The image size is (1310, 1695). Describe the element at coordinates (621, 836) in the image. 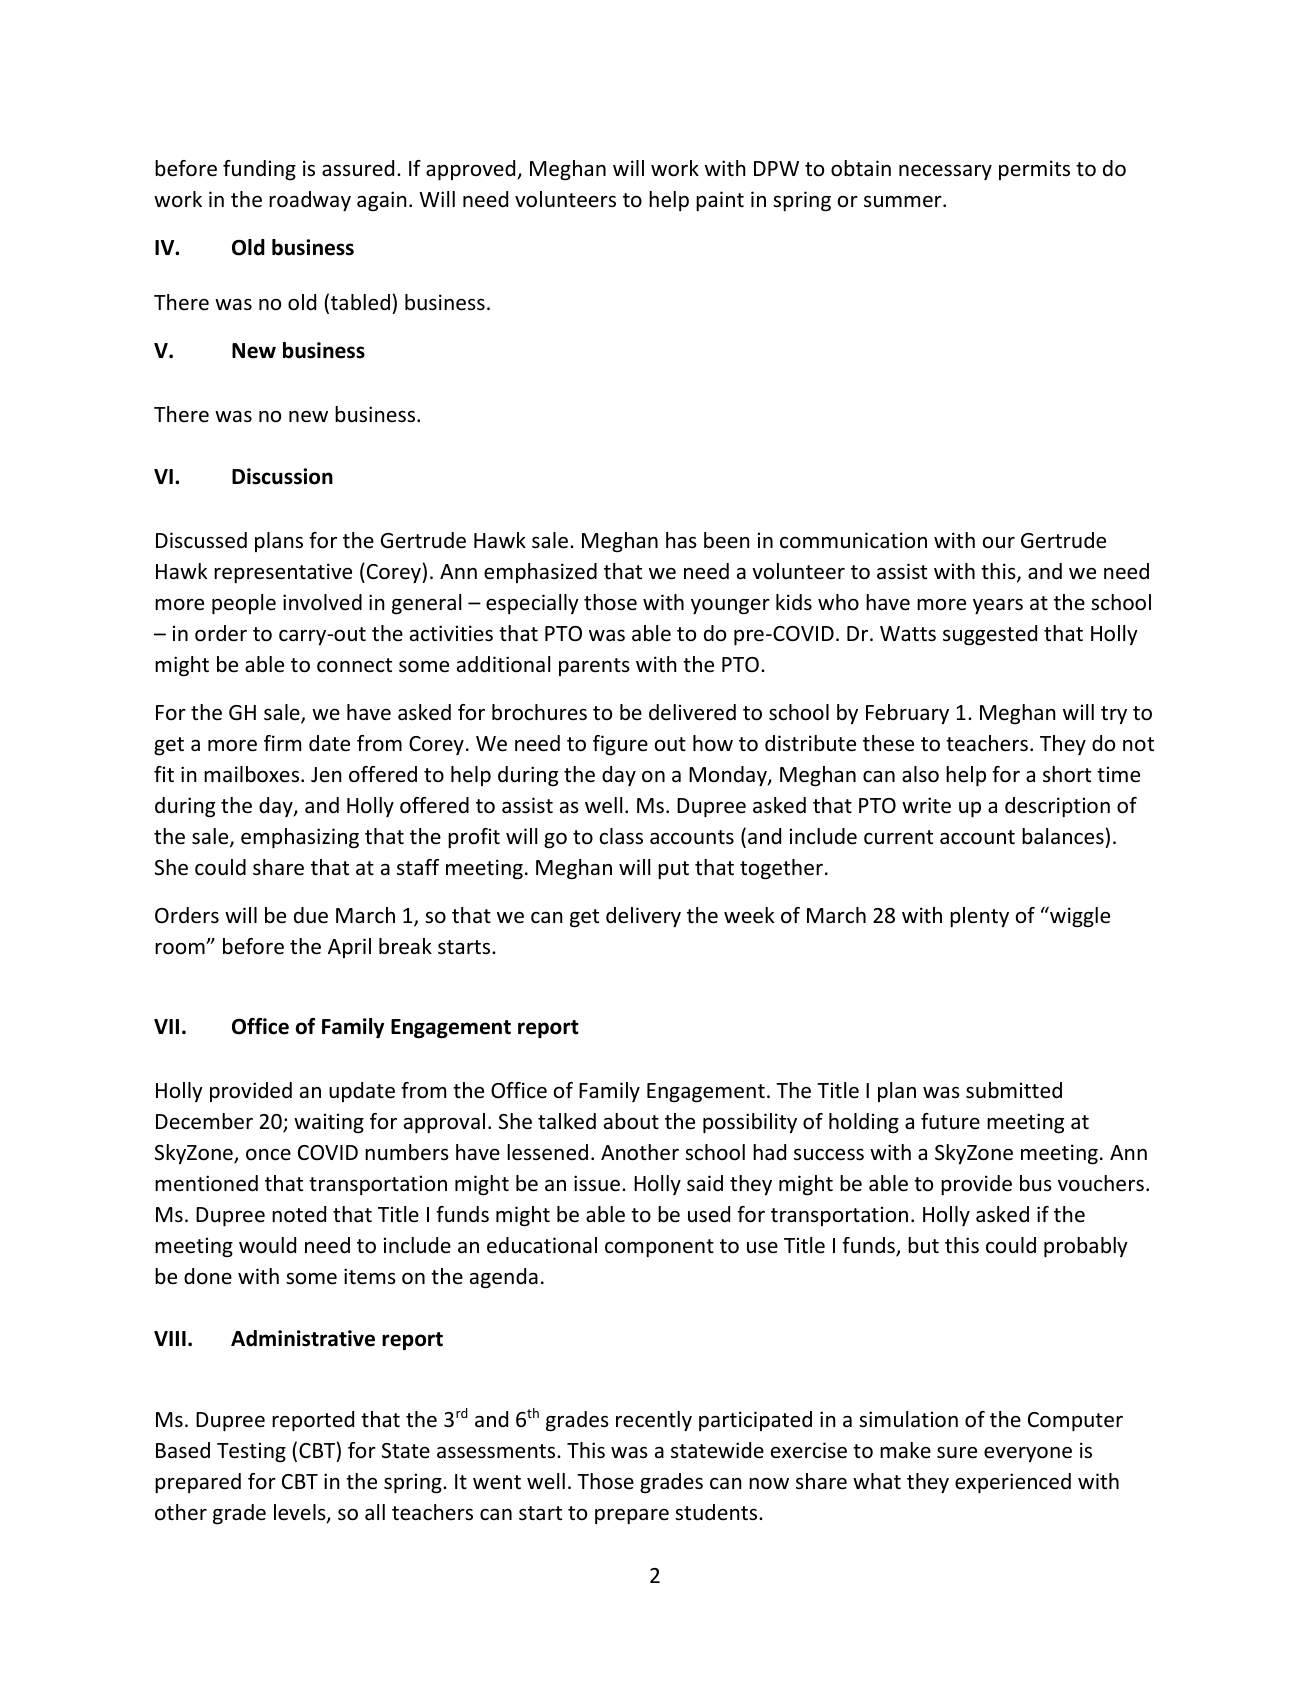

I see `class` at that location.
